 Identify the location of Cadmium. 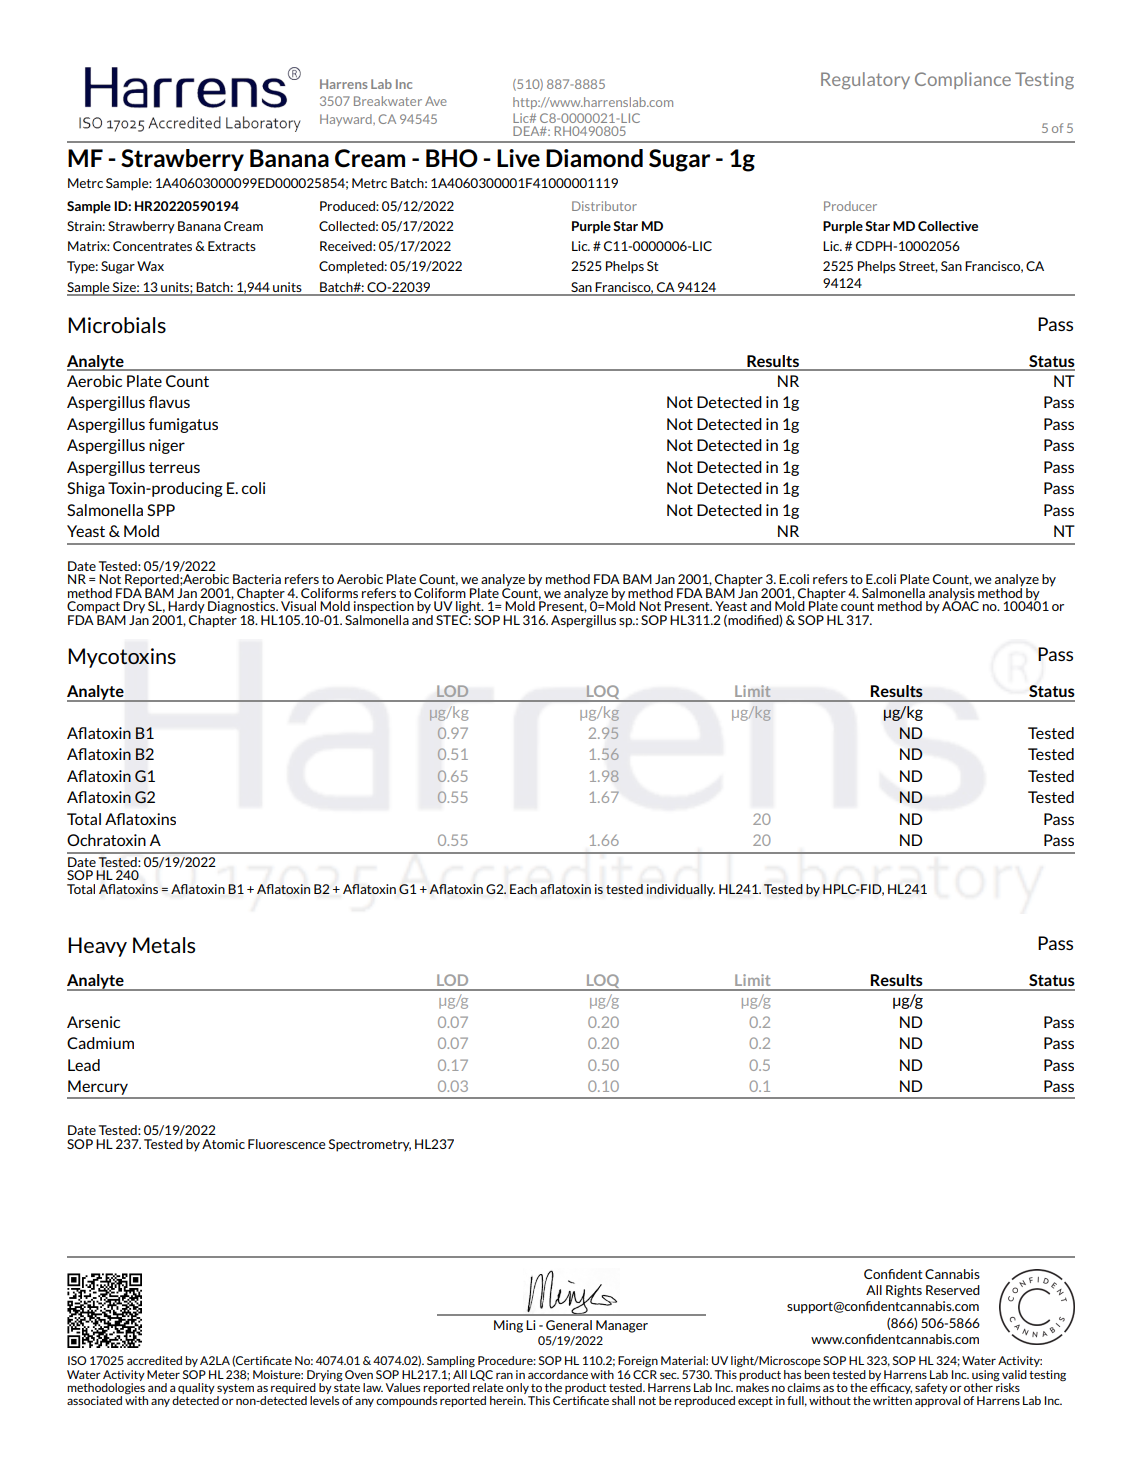
(100, 1043).
